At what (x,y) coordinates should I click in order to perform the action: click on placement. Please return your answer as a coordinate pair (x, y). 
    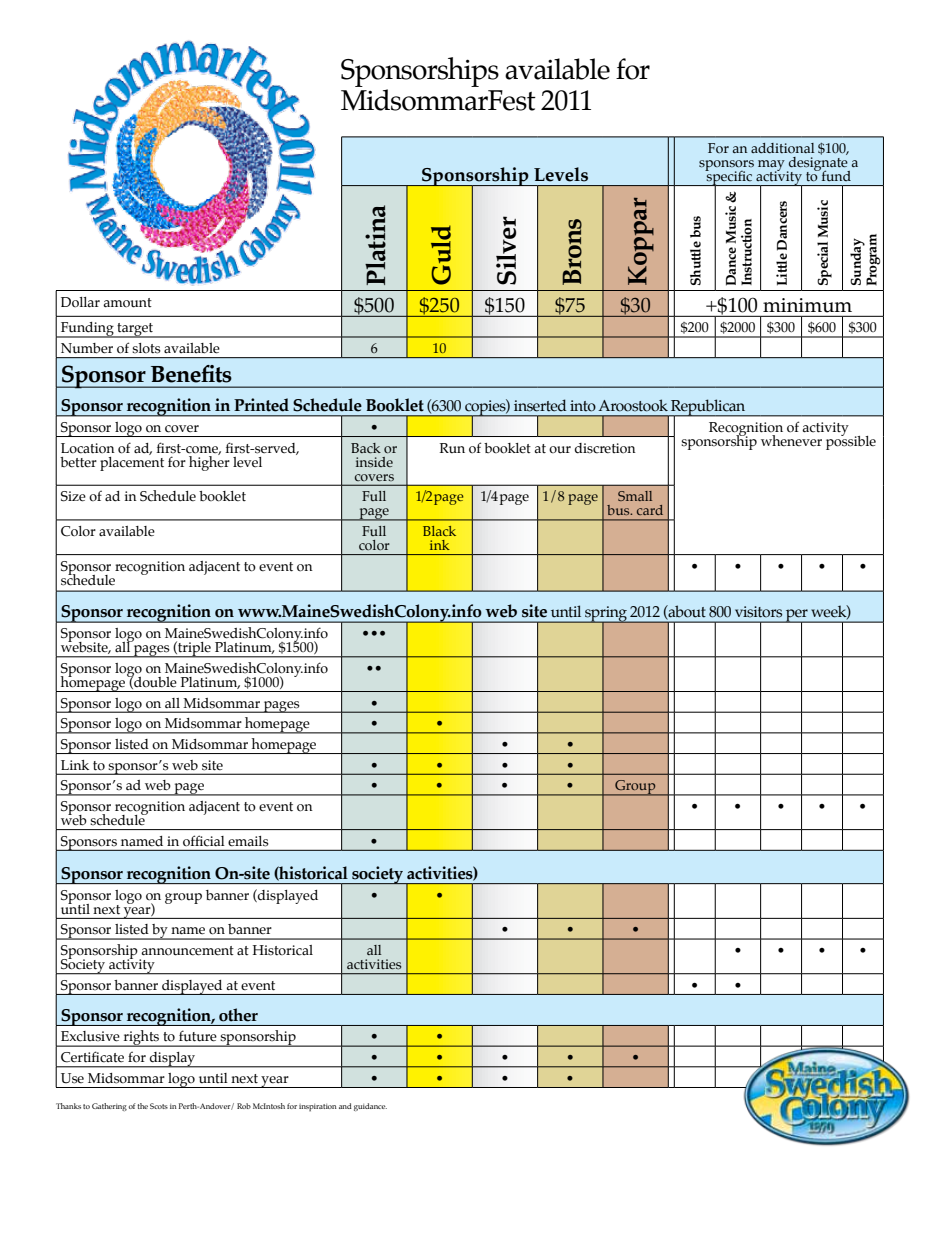
    Looking at the image, I should click on (132, 462).
